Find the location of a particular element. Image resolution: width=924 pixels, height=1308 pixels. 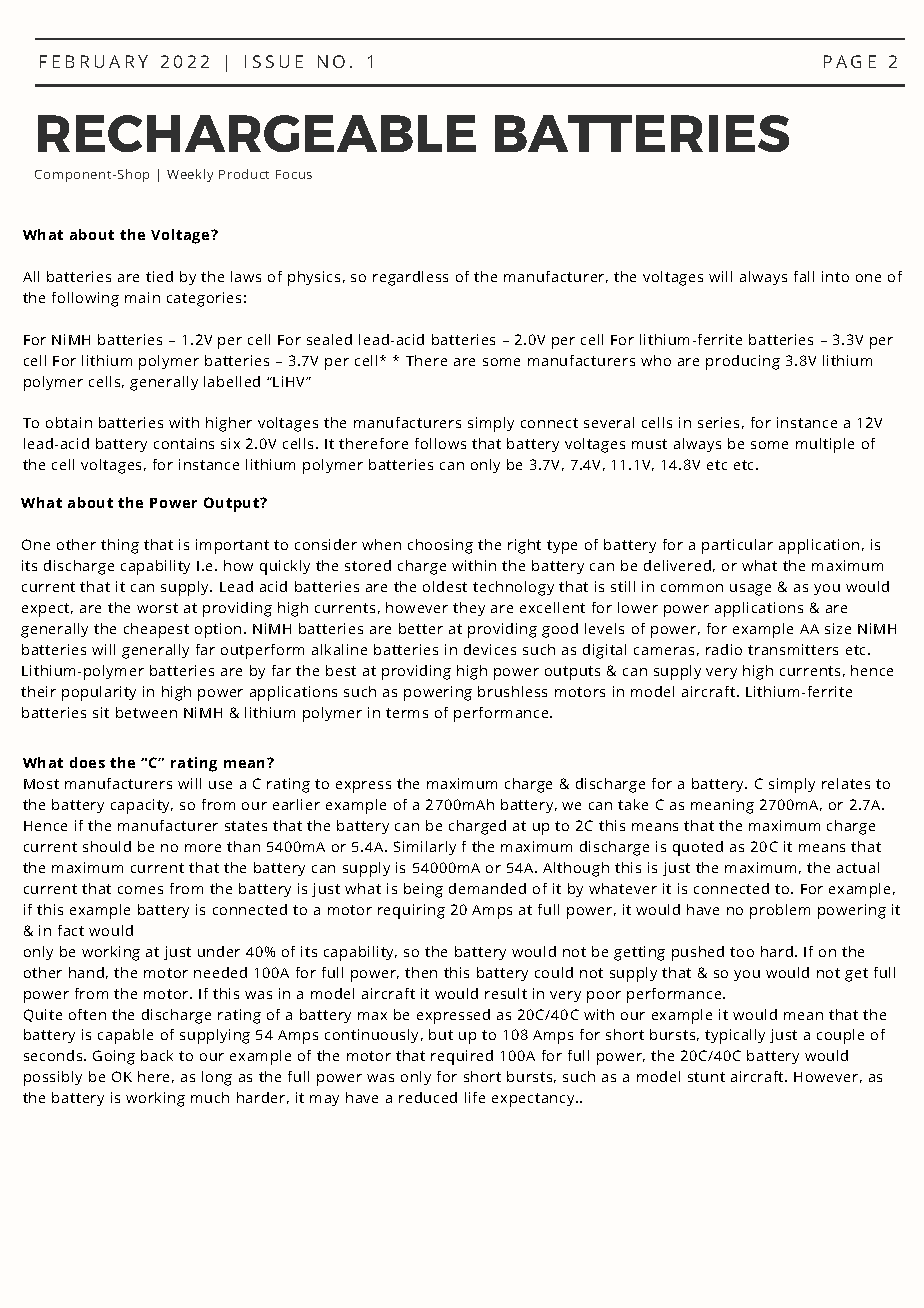

transmitters is located at coordinates (793, 649).
